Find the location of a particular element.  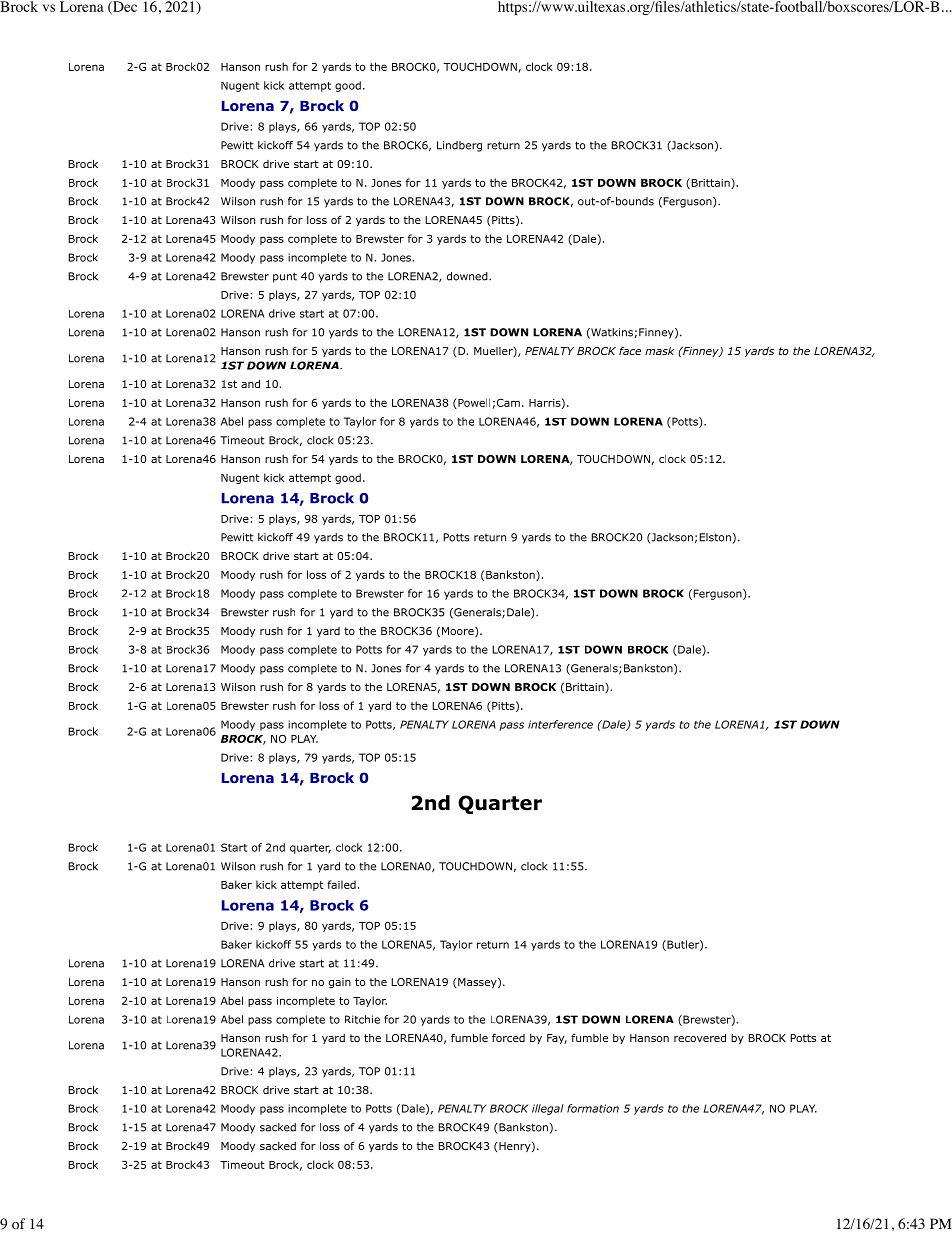

interference is located at coordinates (560, 724).
